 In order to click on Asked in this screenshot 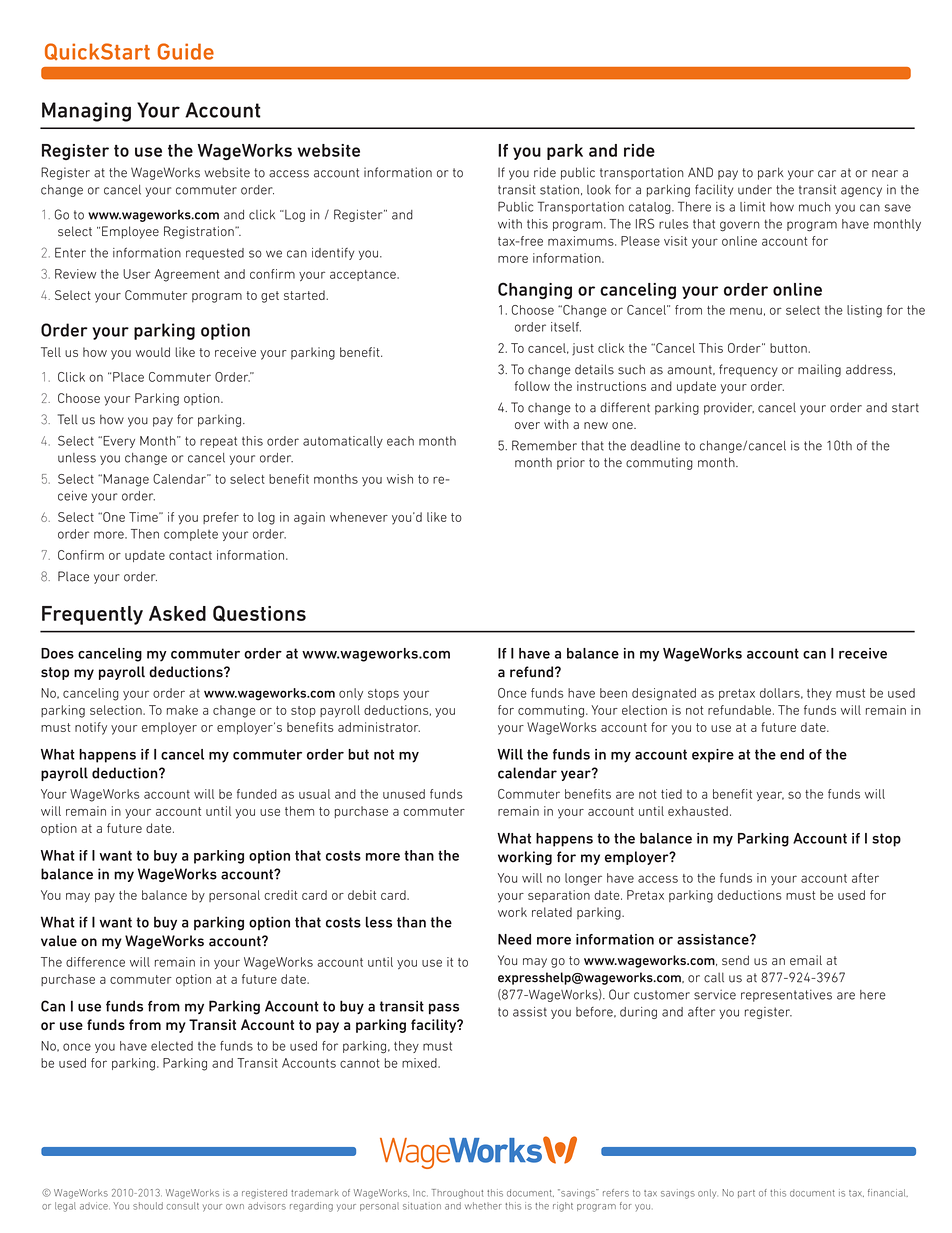, I will do `click(177, 613)`.
